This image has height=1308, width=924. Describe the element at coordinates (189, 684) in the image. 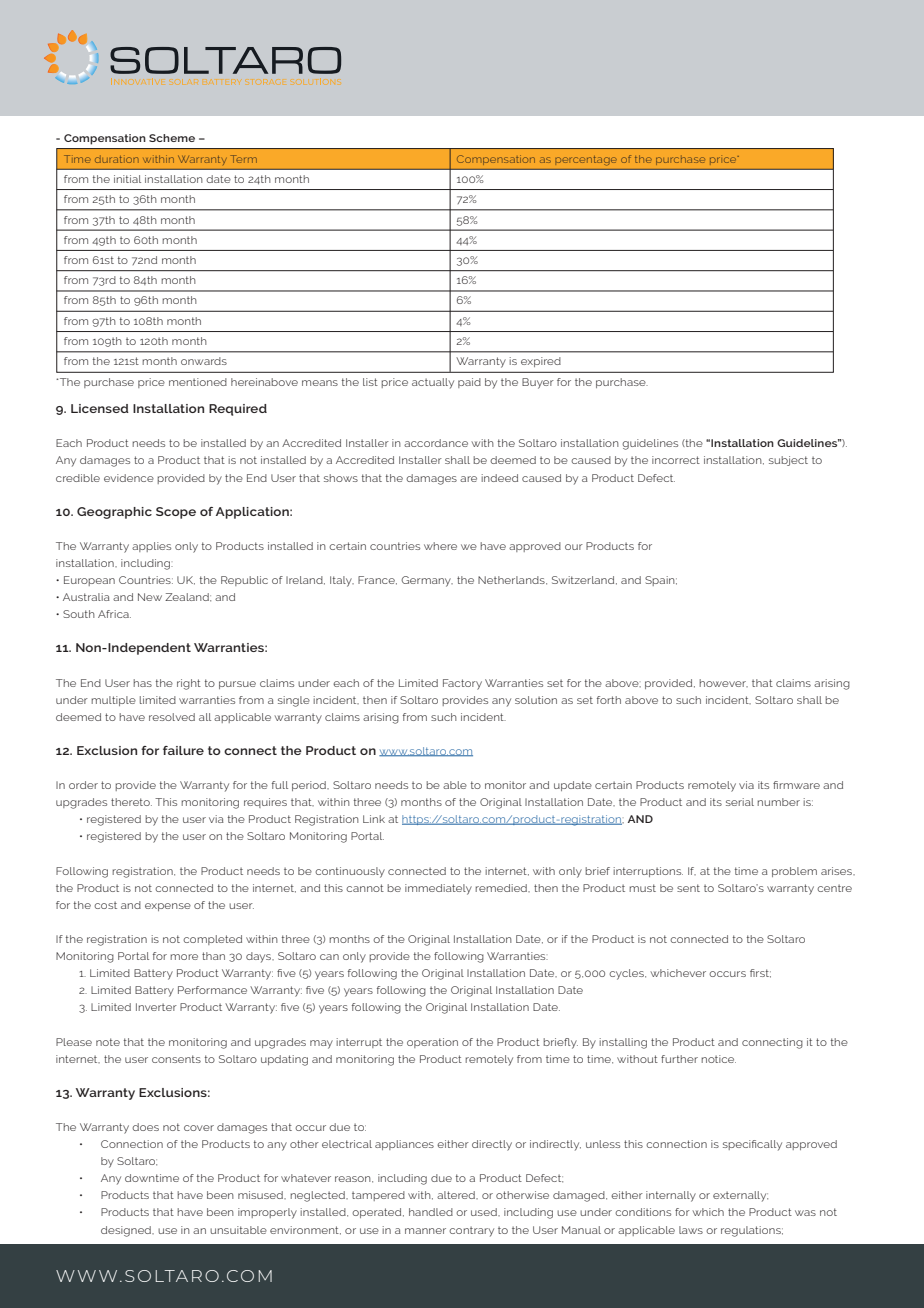

I see `right` at that location.
